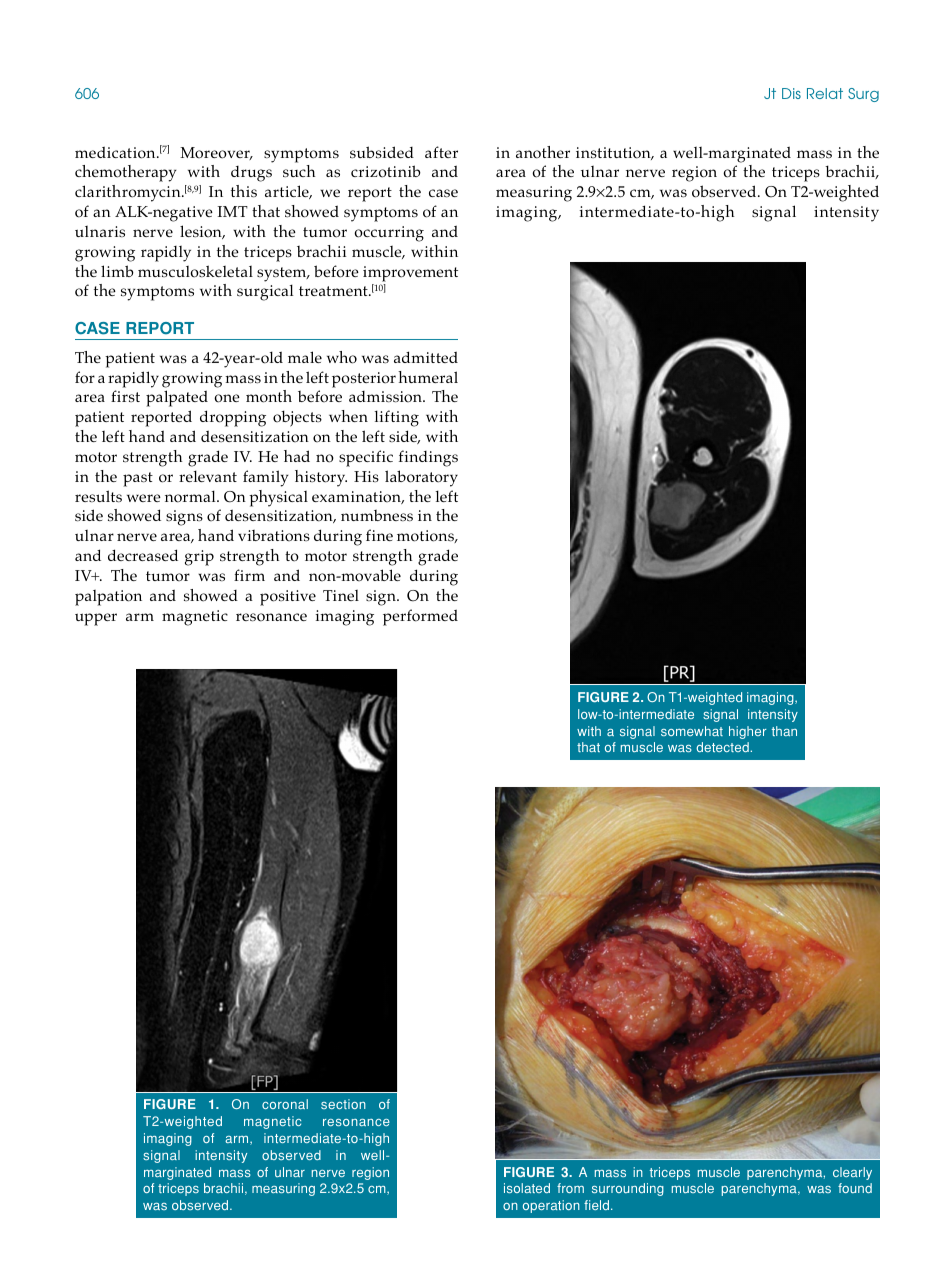 The height and width of the document is (1288, 945). Describe the element at coordinates (441, 152) in the document. I see `after` at that location.
